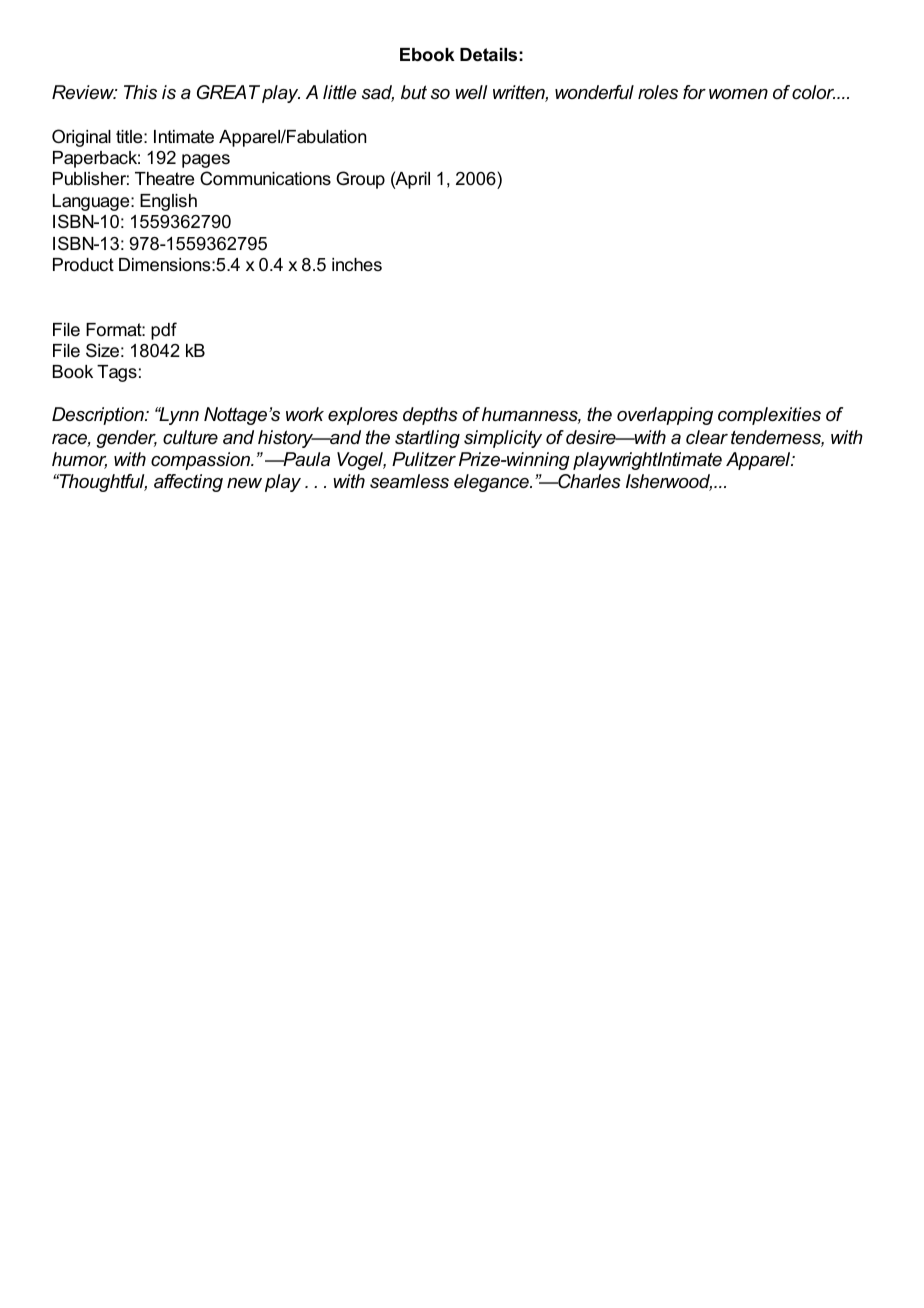  I want to click on This, so click(140, 92).
